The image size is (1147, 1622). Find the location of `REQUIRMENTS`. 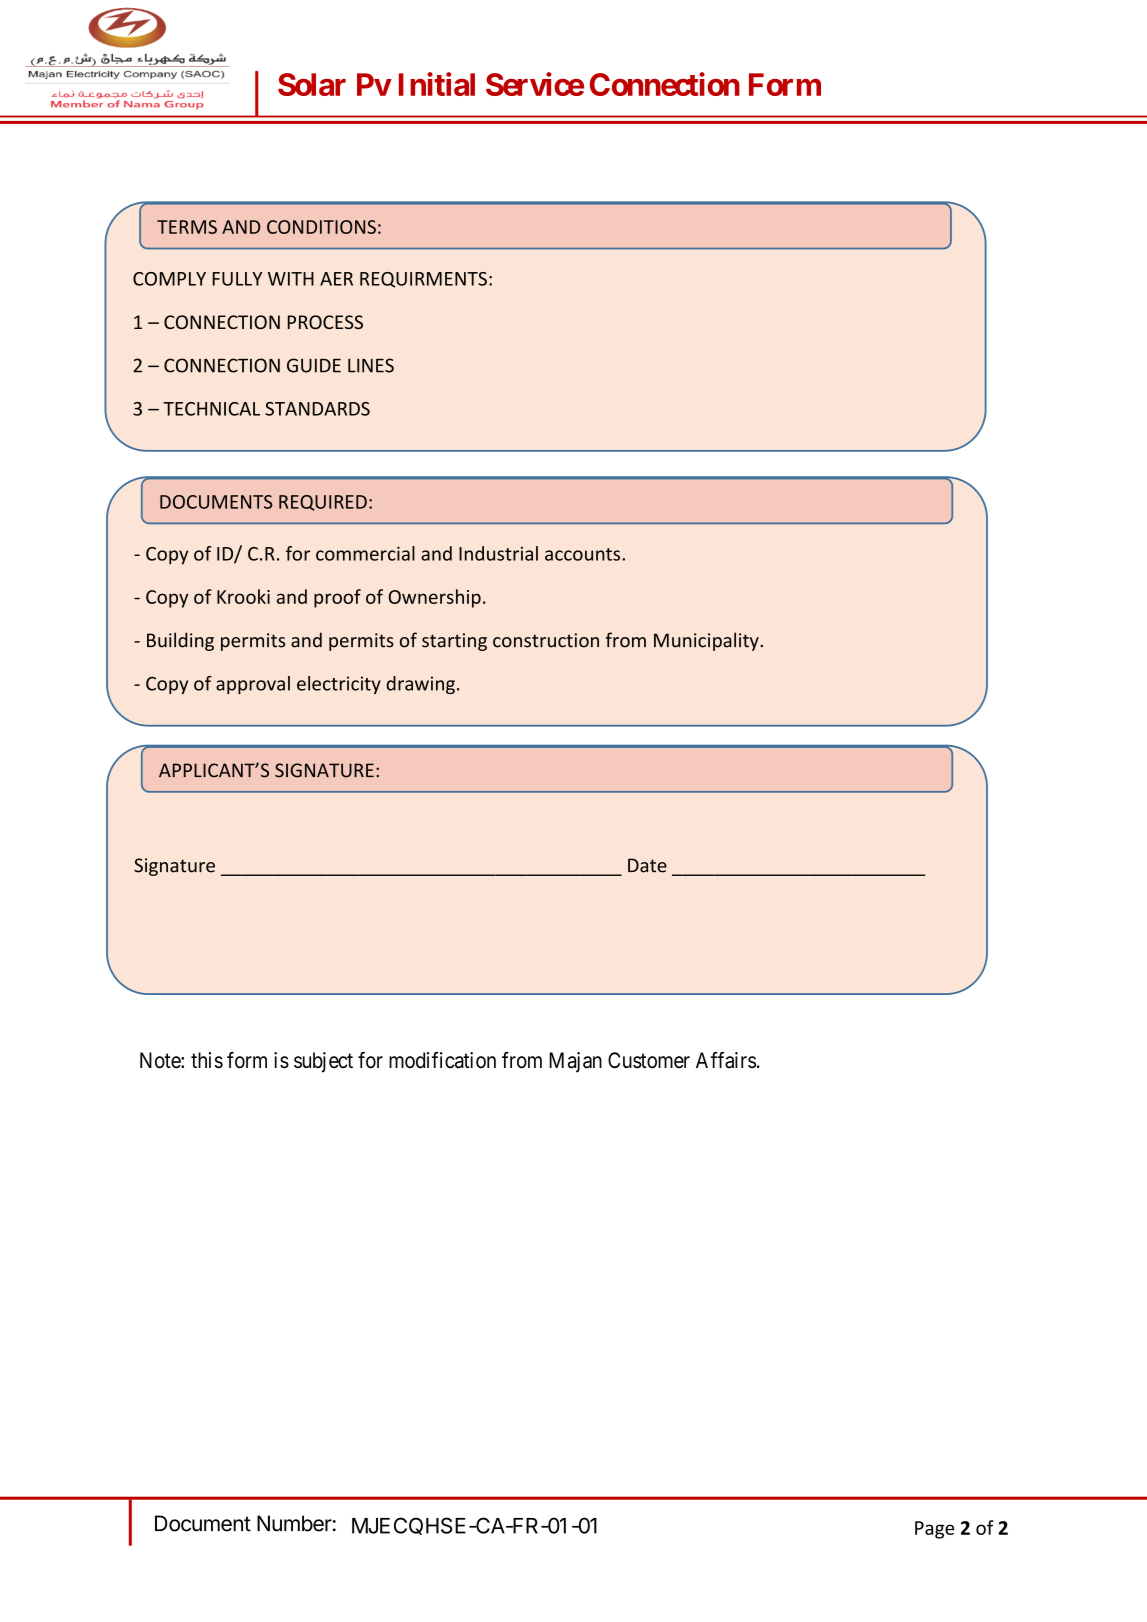

REQUIRMENTS is located at coordinates (423, 280).
